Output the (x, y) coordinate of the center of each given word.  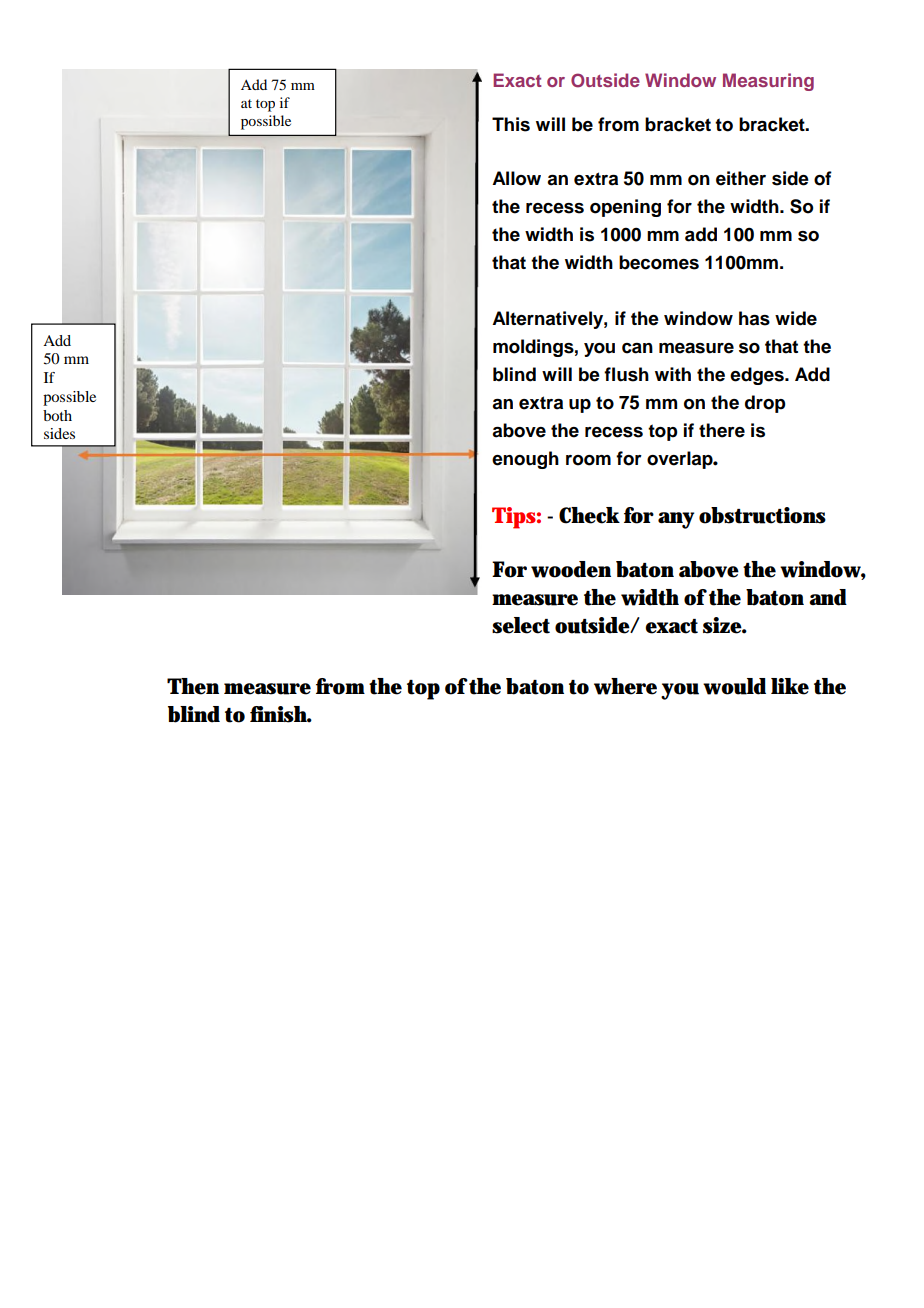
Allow (516, 178)
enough (525, 460)
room (588, 460)
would (734, 686)
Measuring (768, 82)
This (511, 124)
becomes (659, 262)
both (57, 415)
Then (193, 686)
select (521, 625)
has (754, 318)
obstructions (762, 515)
